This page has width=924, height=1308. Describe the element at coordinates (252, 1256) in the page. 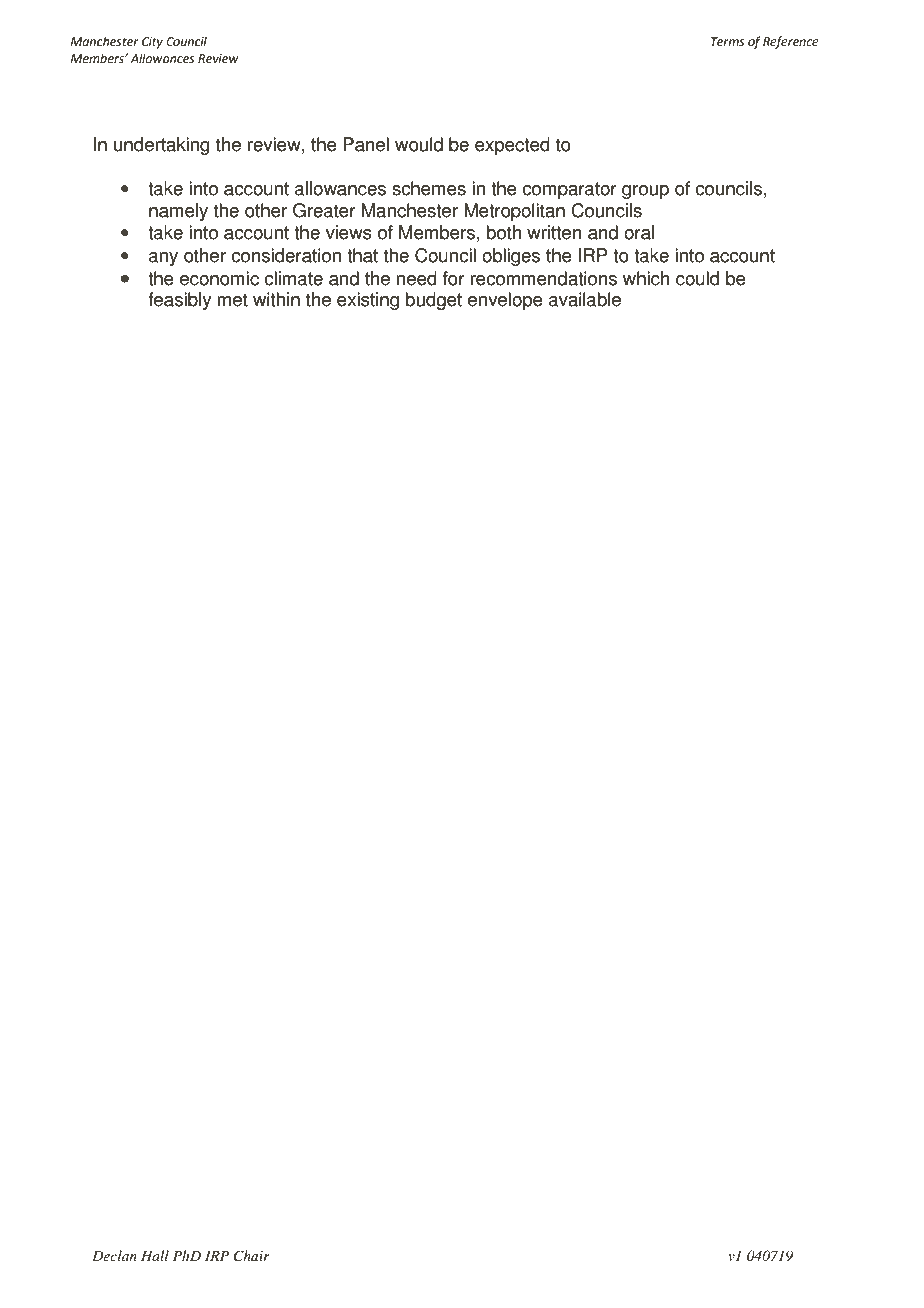

I see `Chair` at that location.
